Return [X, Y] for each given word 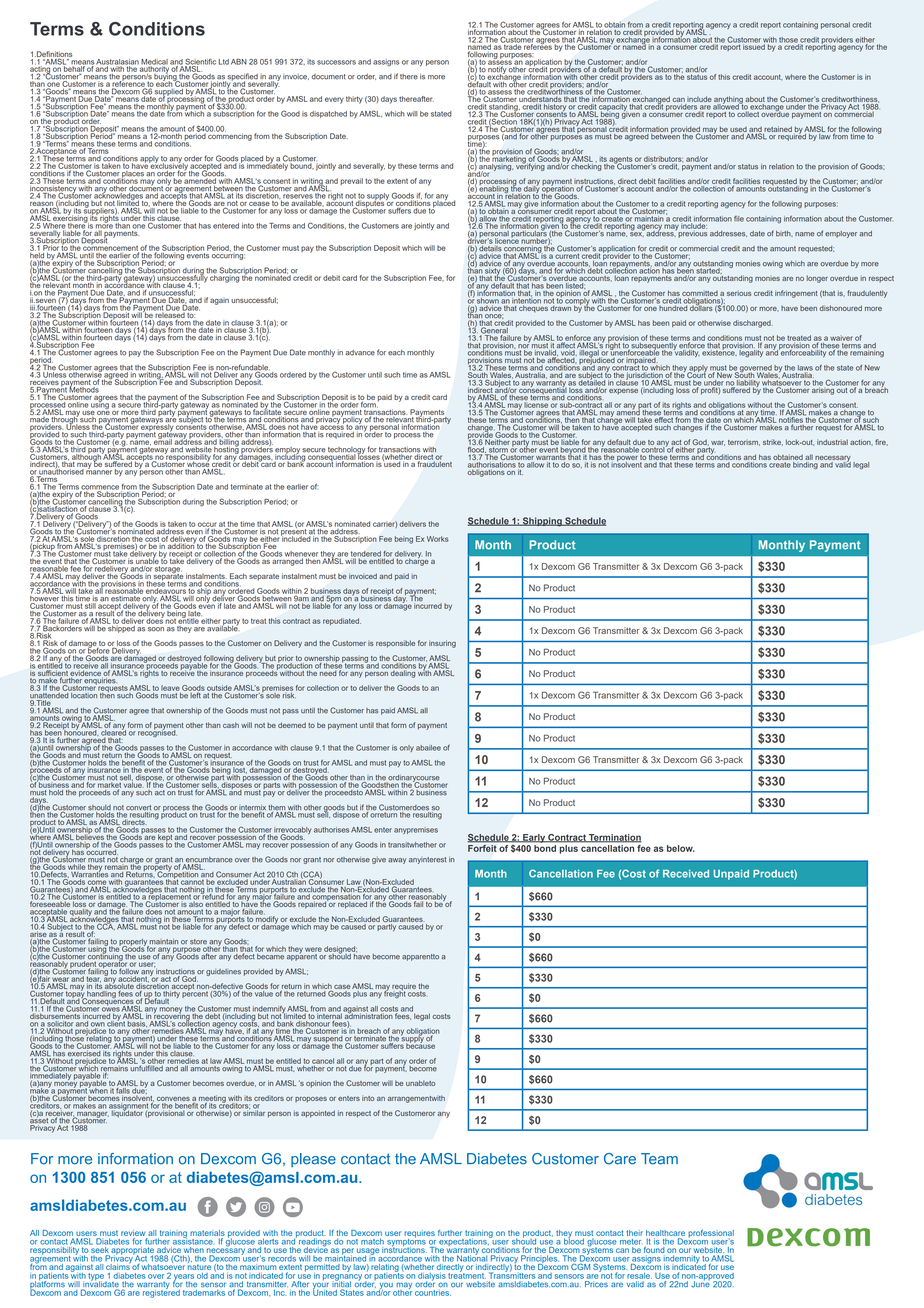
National [472, 1257]
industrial [832, 442]
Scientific [200, 62]
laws [805, 369]
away [397, 861]
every [334, 100]
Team [659, 1159]
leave [170, 688]
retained [778, 129]
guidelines [223, 972]
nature [199, 1266]
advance [360, 353]
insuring [442, 644]
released [170, 314]
